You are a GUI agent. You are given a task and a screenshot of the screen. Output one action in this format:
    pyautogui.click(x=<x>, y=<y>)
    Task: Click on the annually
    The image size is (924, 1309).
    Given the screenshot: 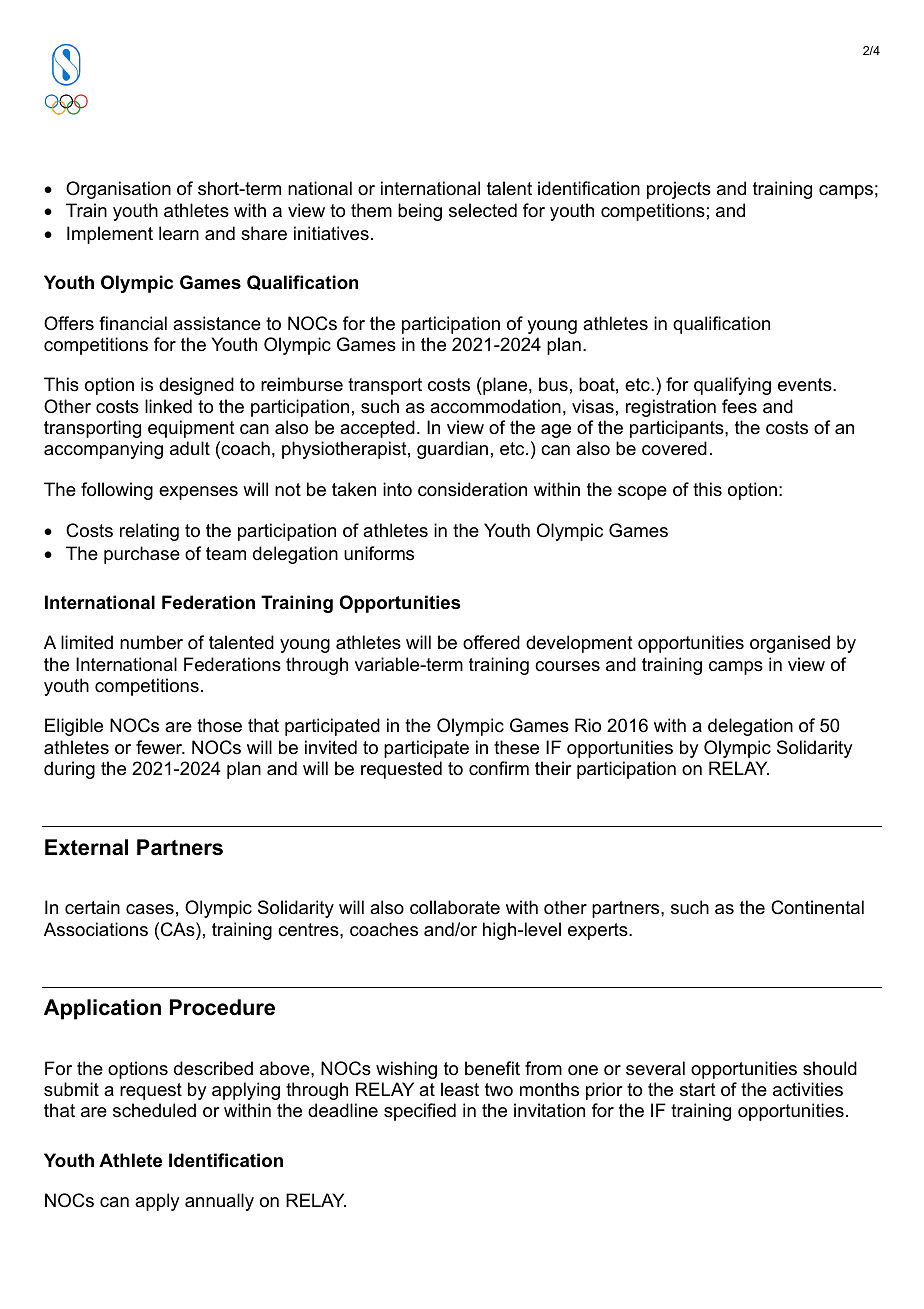 What is the action you would take?
    pyautogui.click(x=219, y=1202)
